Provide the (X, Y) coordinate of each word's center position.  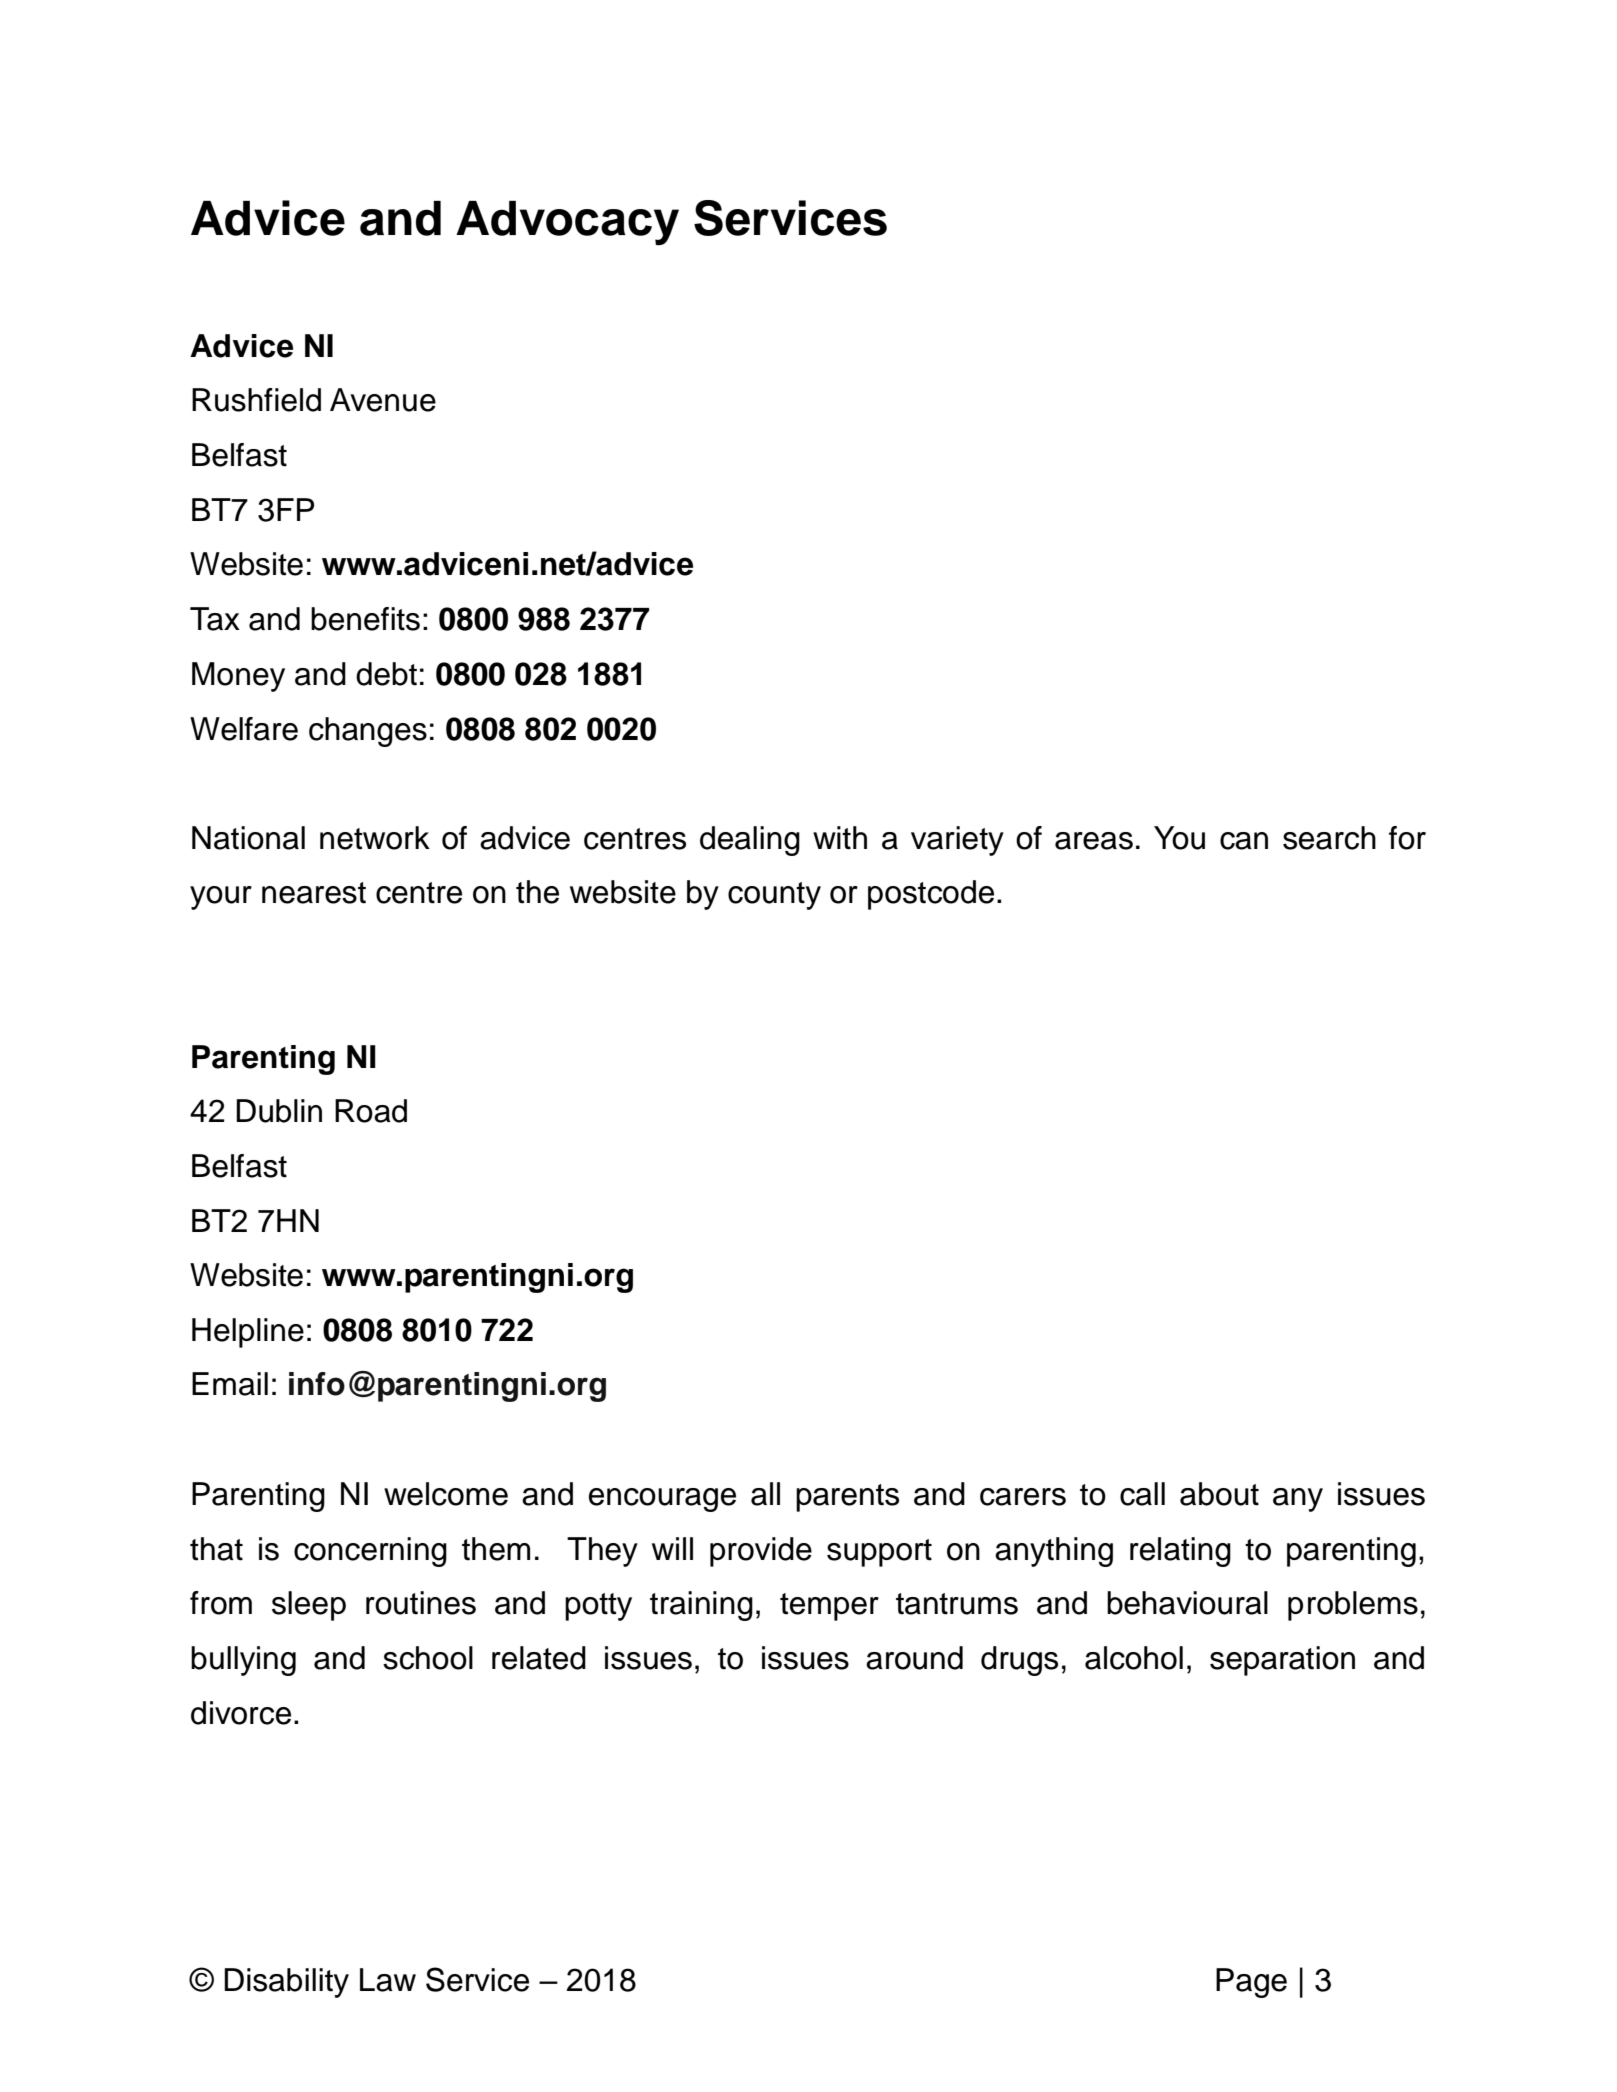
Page (1251, 1983)
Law (388, 1980)
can (1244, 841)
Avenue (383, 400)
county (774, 896)
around (914, 1658)
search (1329, 838)
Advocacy (567, 223)
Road (371, 1111)
